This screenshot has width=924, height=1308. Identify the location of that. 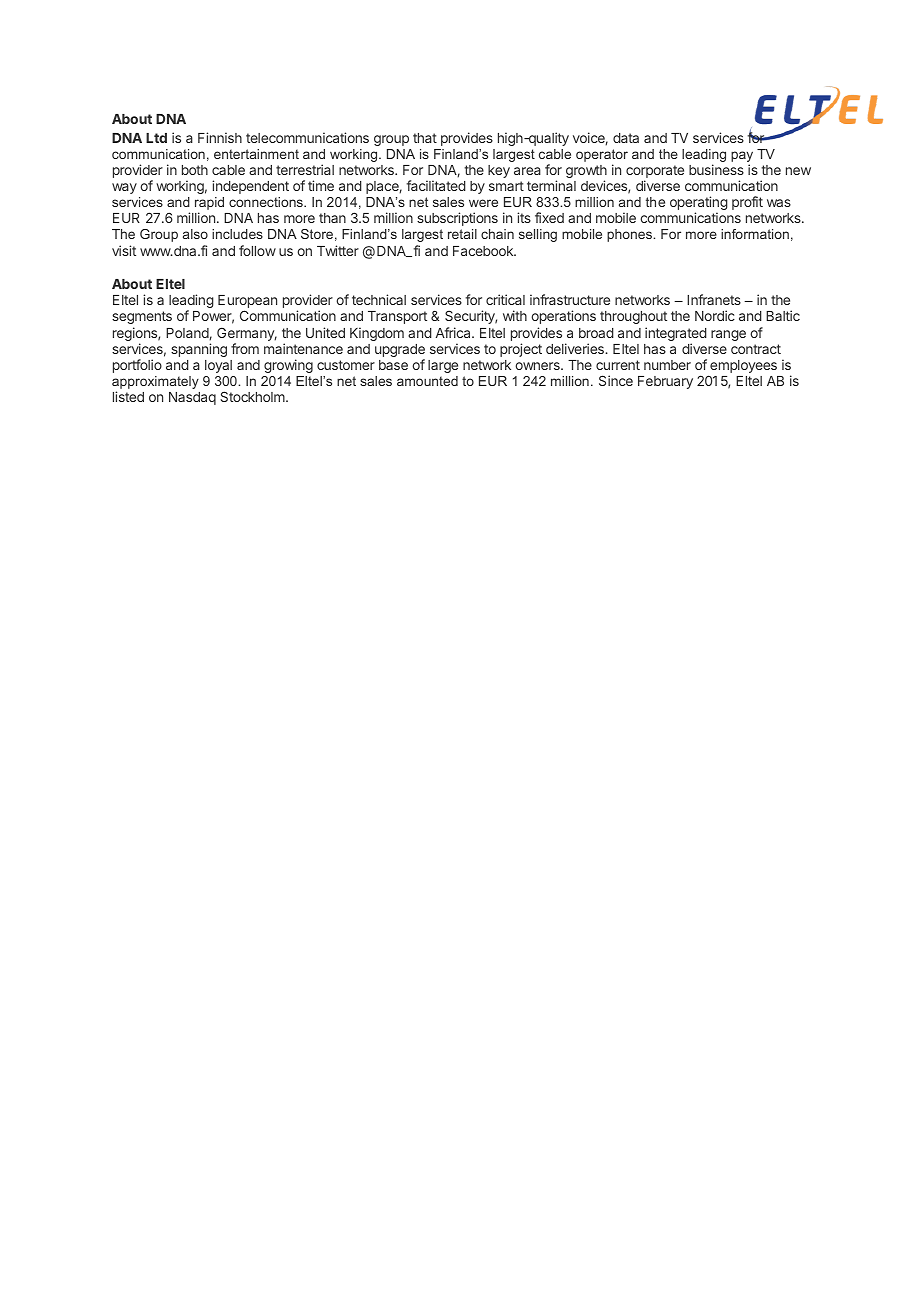
(425, 138).
